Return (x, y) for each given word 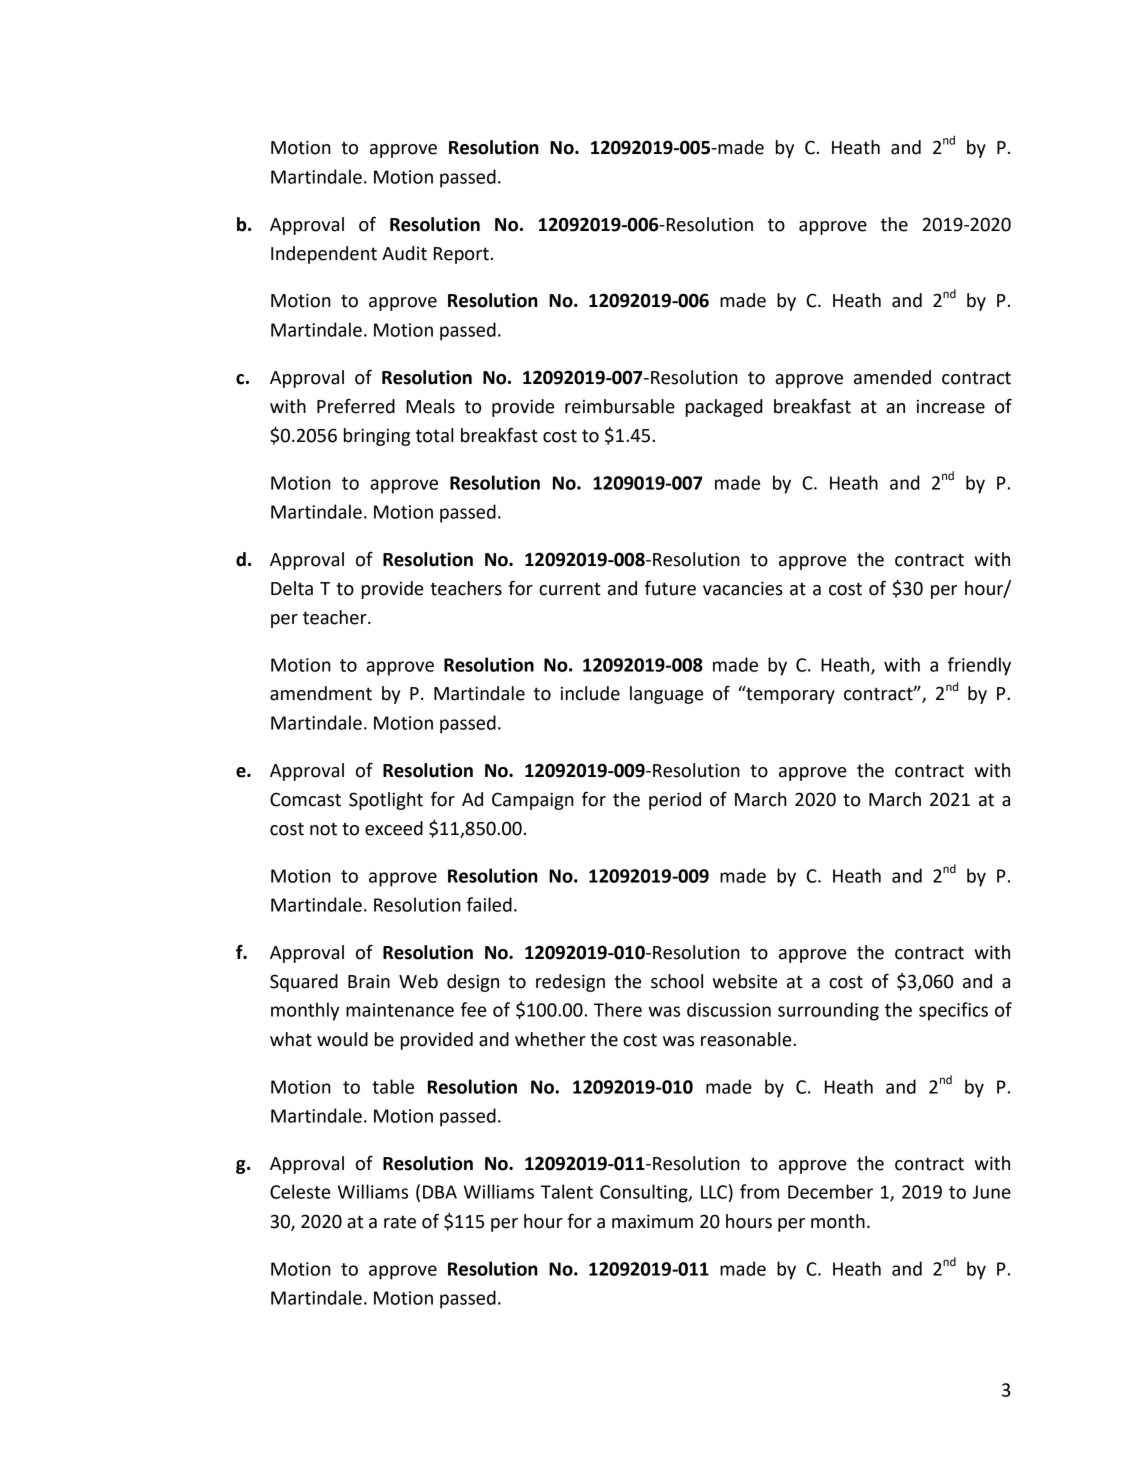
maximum (652, 1221)
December (830, 1191)
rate (400, 1222)
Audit (404, 253)
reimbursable (620, 406)
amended (892, 377)
